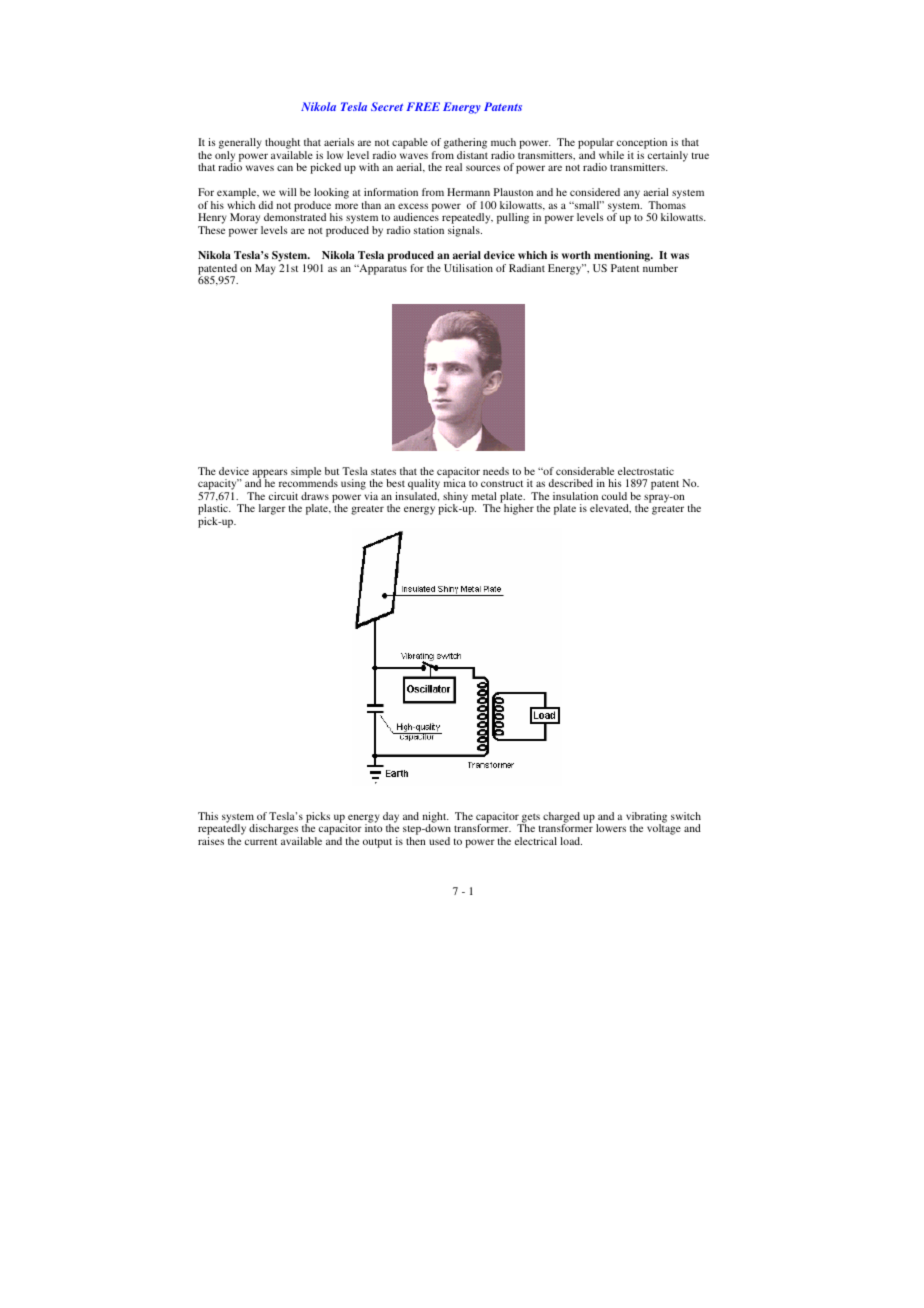 This screenshot has width=924, height=1308. Describe the element at coordinates (646, 471) in the screenshot. I see `electrostatic` at that location.
